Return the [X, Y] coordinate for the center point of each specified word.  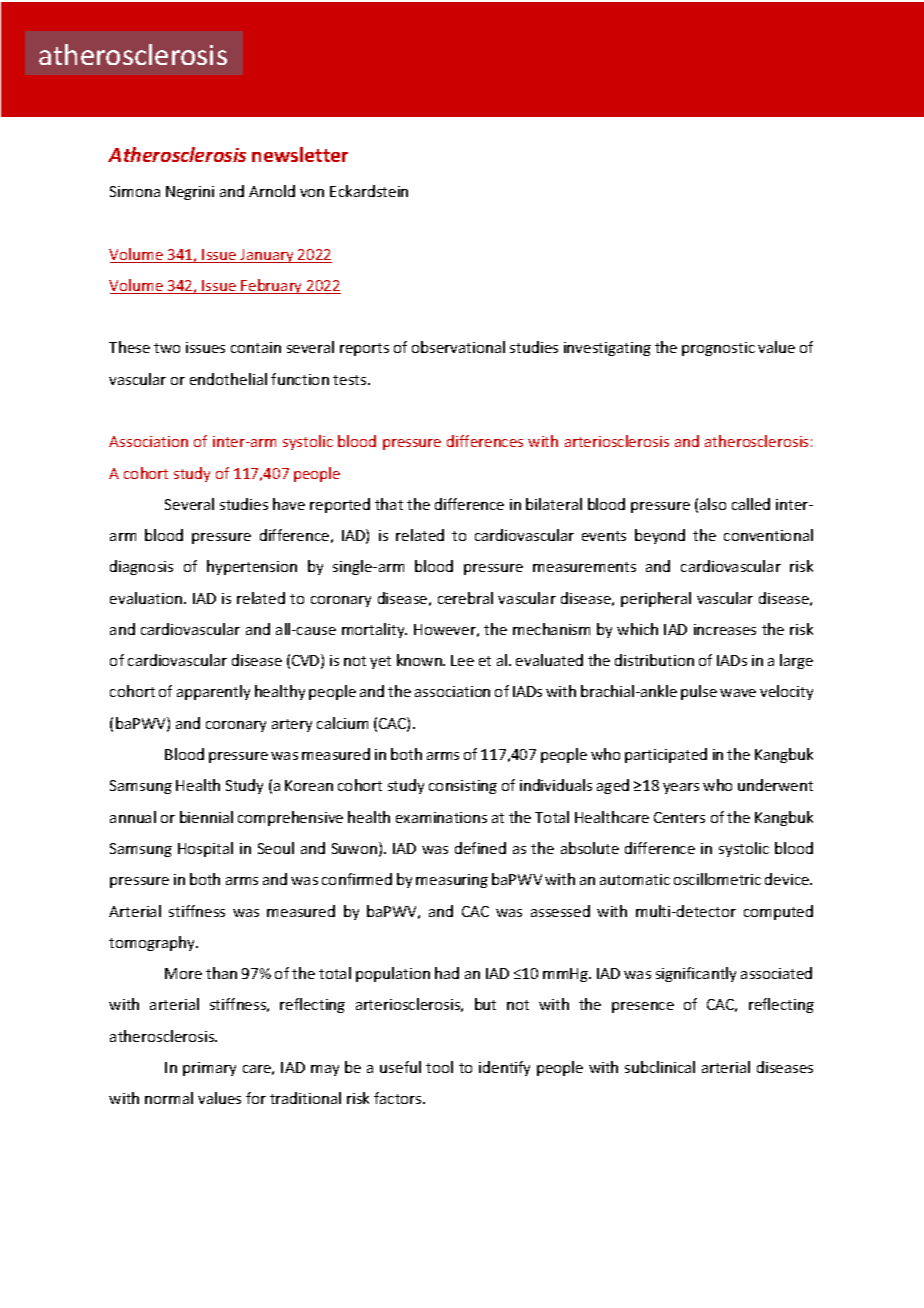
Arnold [272, 191]
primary [209, 1069]
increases [725, 629]
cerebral [465, 598]
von [312, 193]
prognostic [718, 349]
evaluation [146, 598]
